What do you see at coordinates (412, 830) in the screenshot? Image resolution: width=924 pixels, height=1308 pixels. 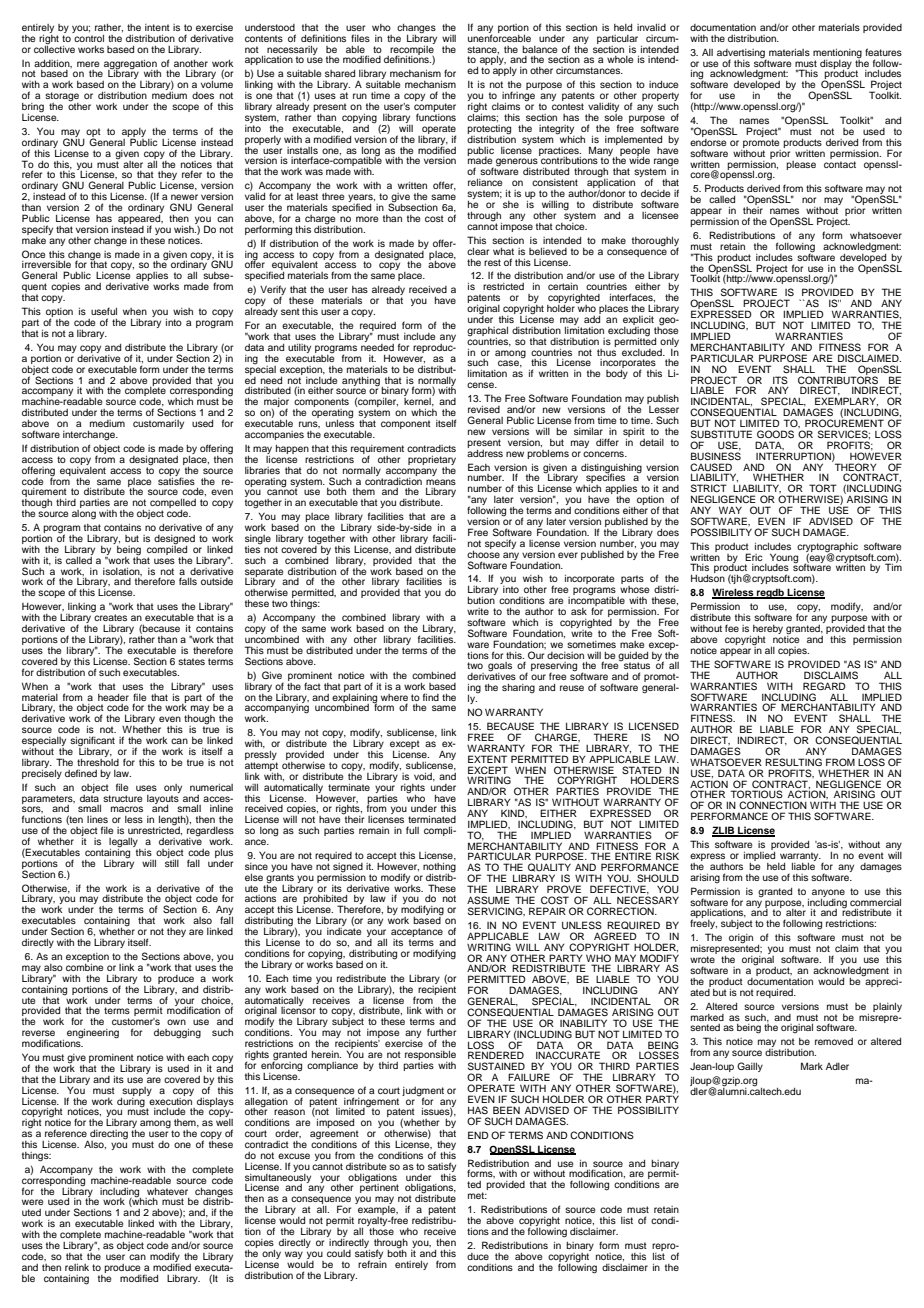 I see `full` at bounding box center [412, 830].
